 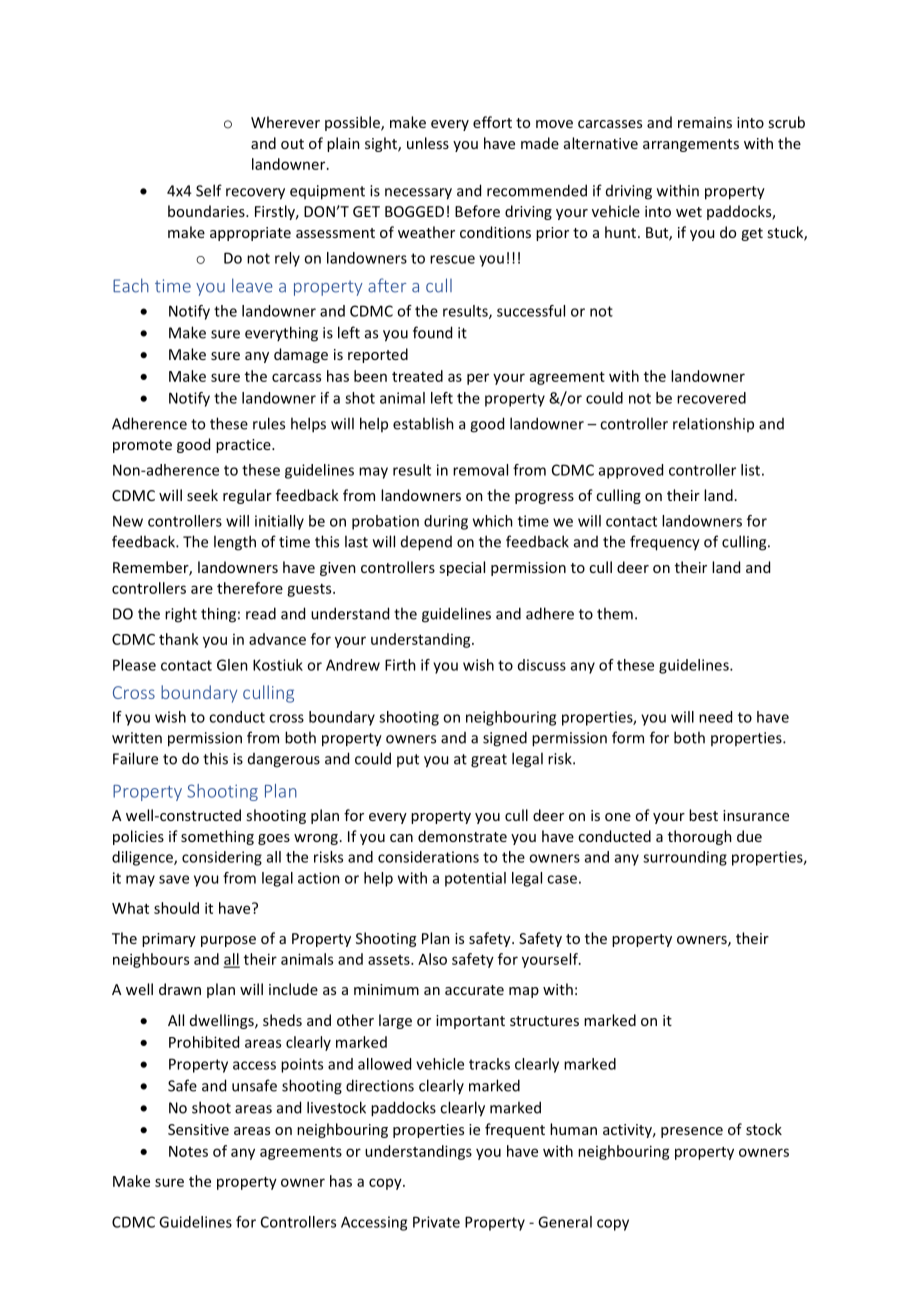 I want to click on arrangements, so click(x=691, y=145).
